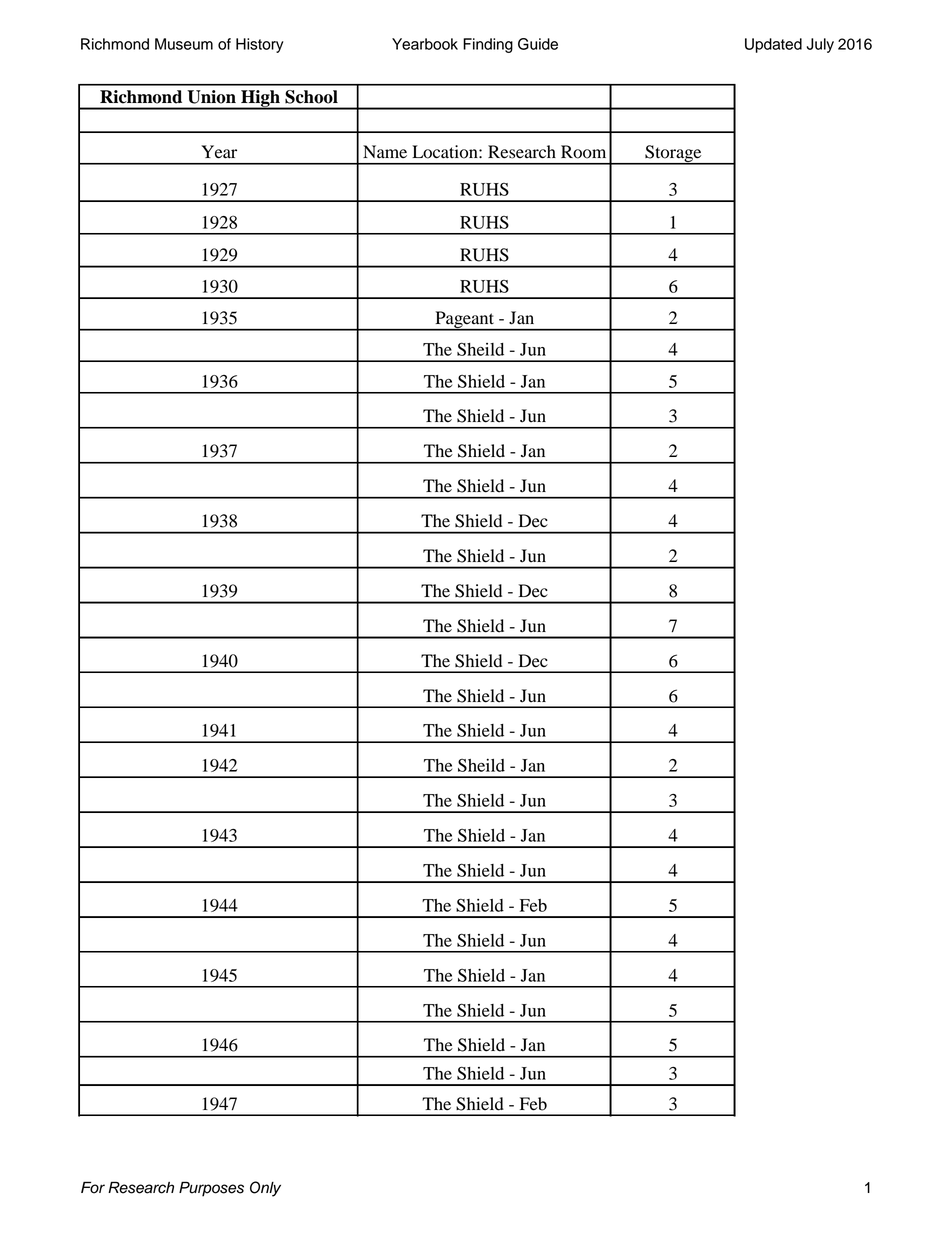 Image resolution: width=952 pixels, height=1233 pixels. What do you see at coordinates (211, 97) in the document?
I see `Union` at bounding box center [211, 97].
